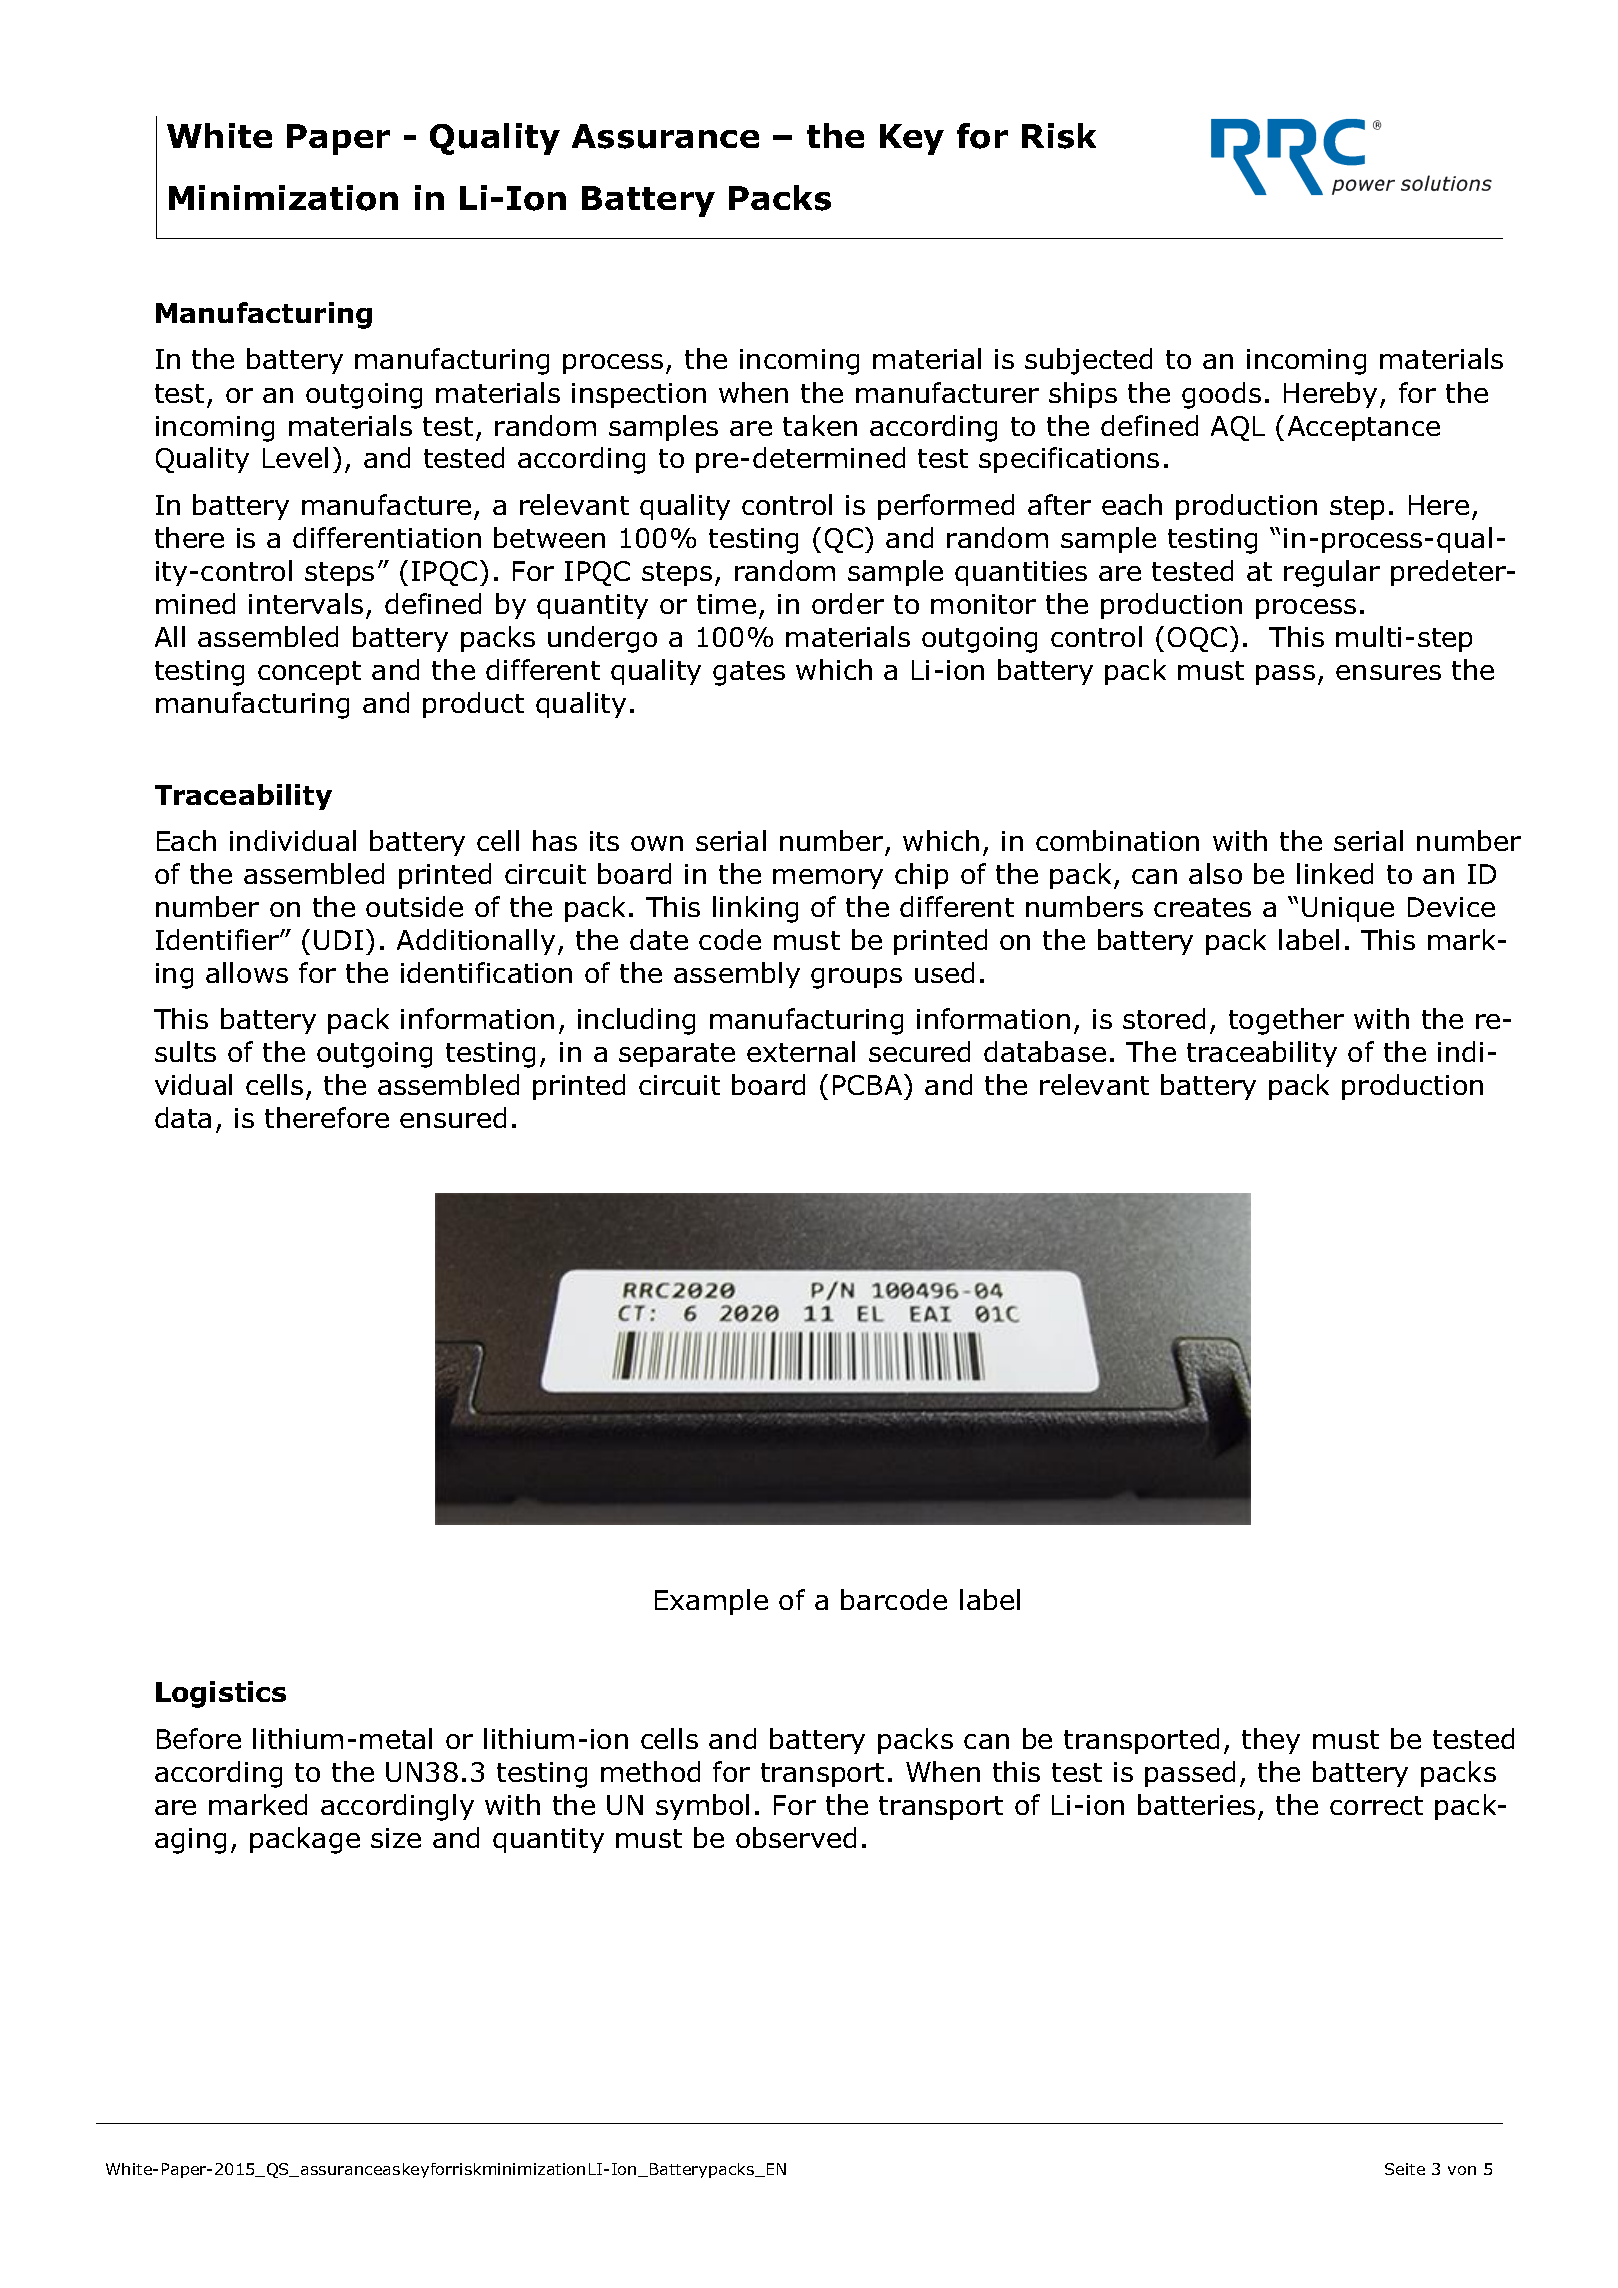  What do you see at coordinates (396, 1838) in the screenshot?
I see `size` at bounding box center [396, 1838].
